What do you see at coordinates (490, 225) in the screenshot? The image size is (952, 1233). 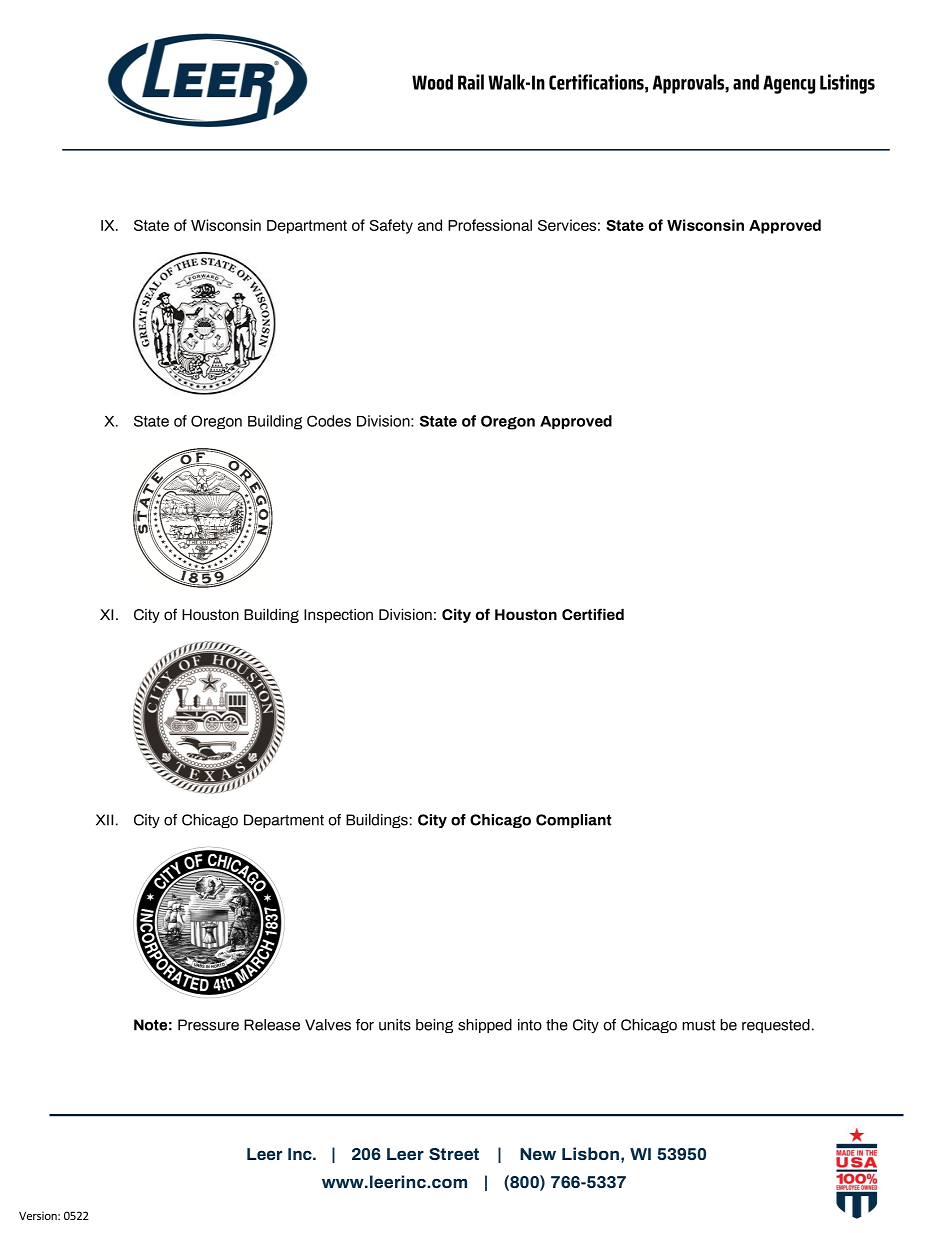 I see `Professional` at bounding box center [490, 225].
